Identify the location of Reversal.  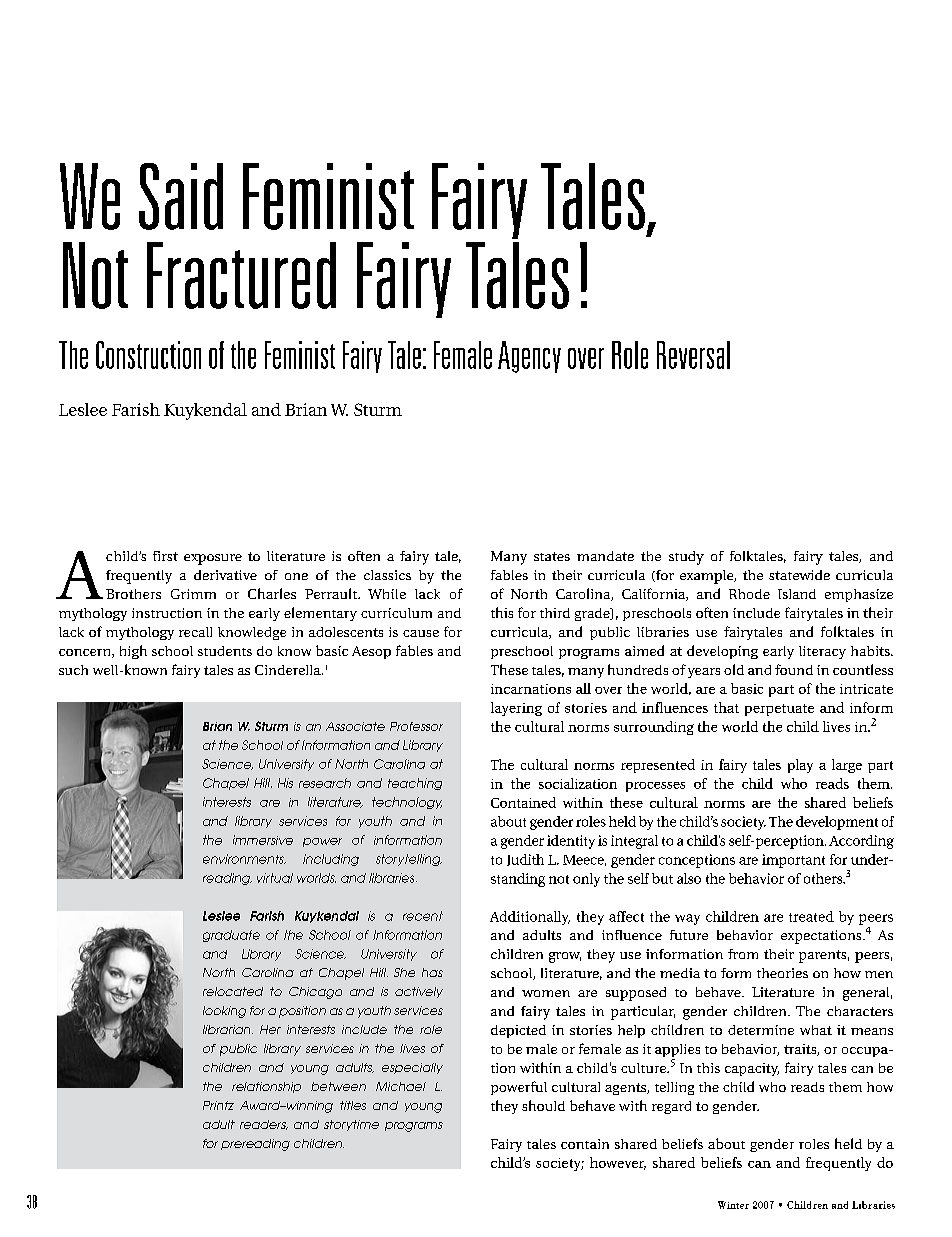
(693, 355).
